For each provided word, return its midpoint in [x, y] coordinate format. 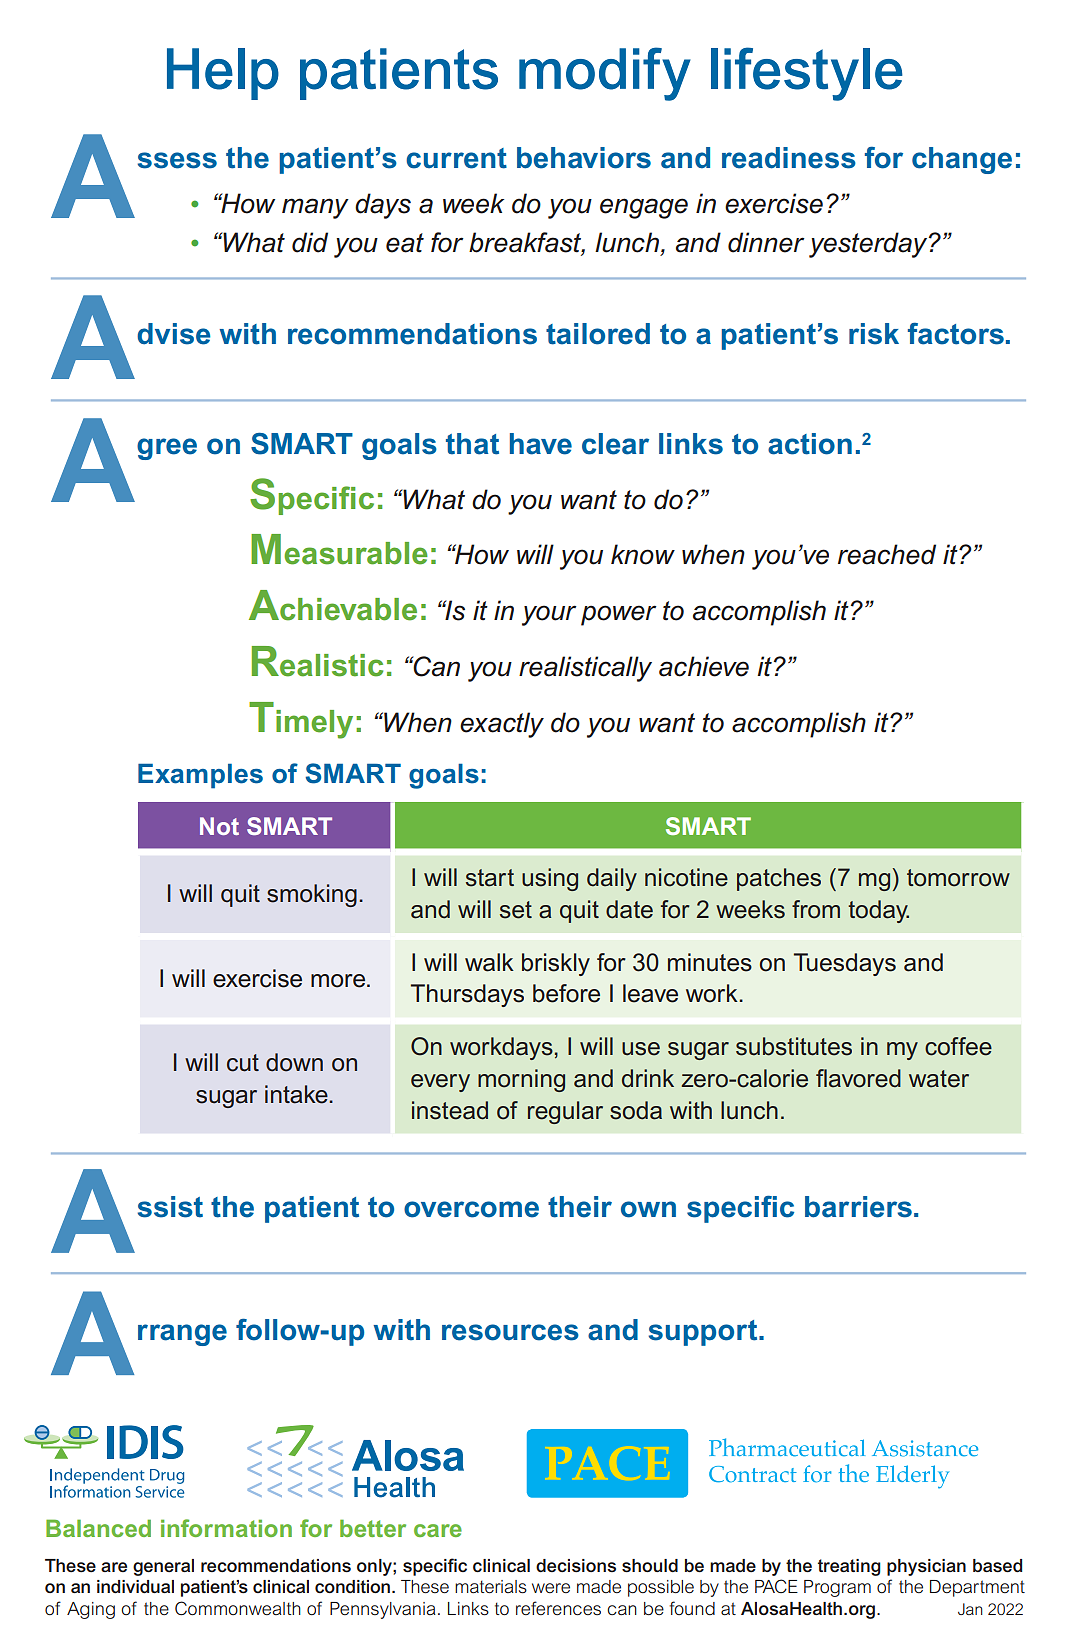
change [962, 160]
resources [510, 1332]
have [541, 444]
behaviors [584, 158]
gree [167, 449]
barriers [858, 1207]
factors [956, 333]
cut [243, 1063]
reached [887, 554]
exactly [502, 725]
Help [223, 74]
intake [296, 1094]
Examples [200, 776]
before [566, 993]
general [163, 1567]
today [878, 911]
